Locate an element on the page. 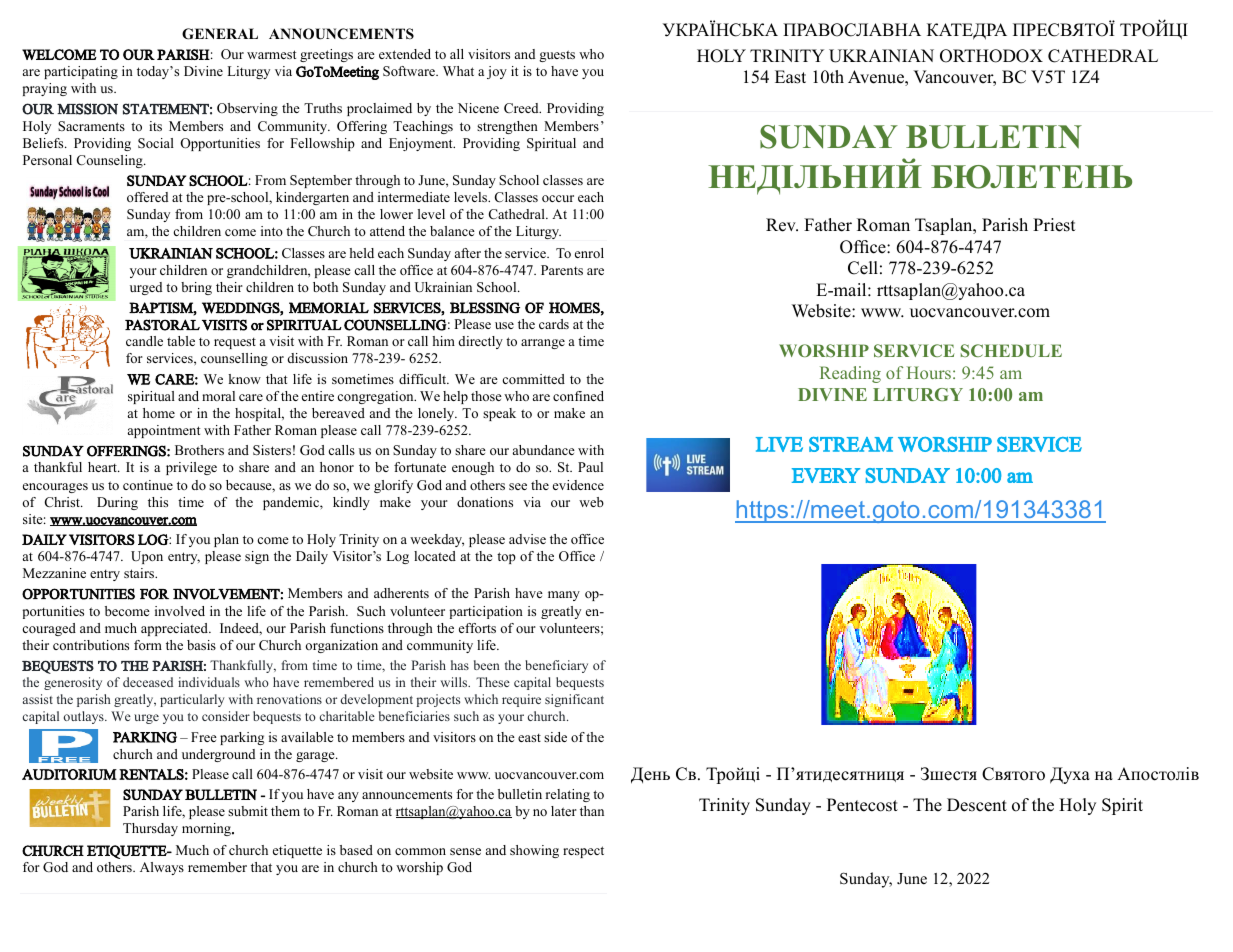  bring is located at coordinates (196, 288).
